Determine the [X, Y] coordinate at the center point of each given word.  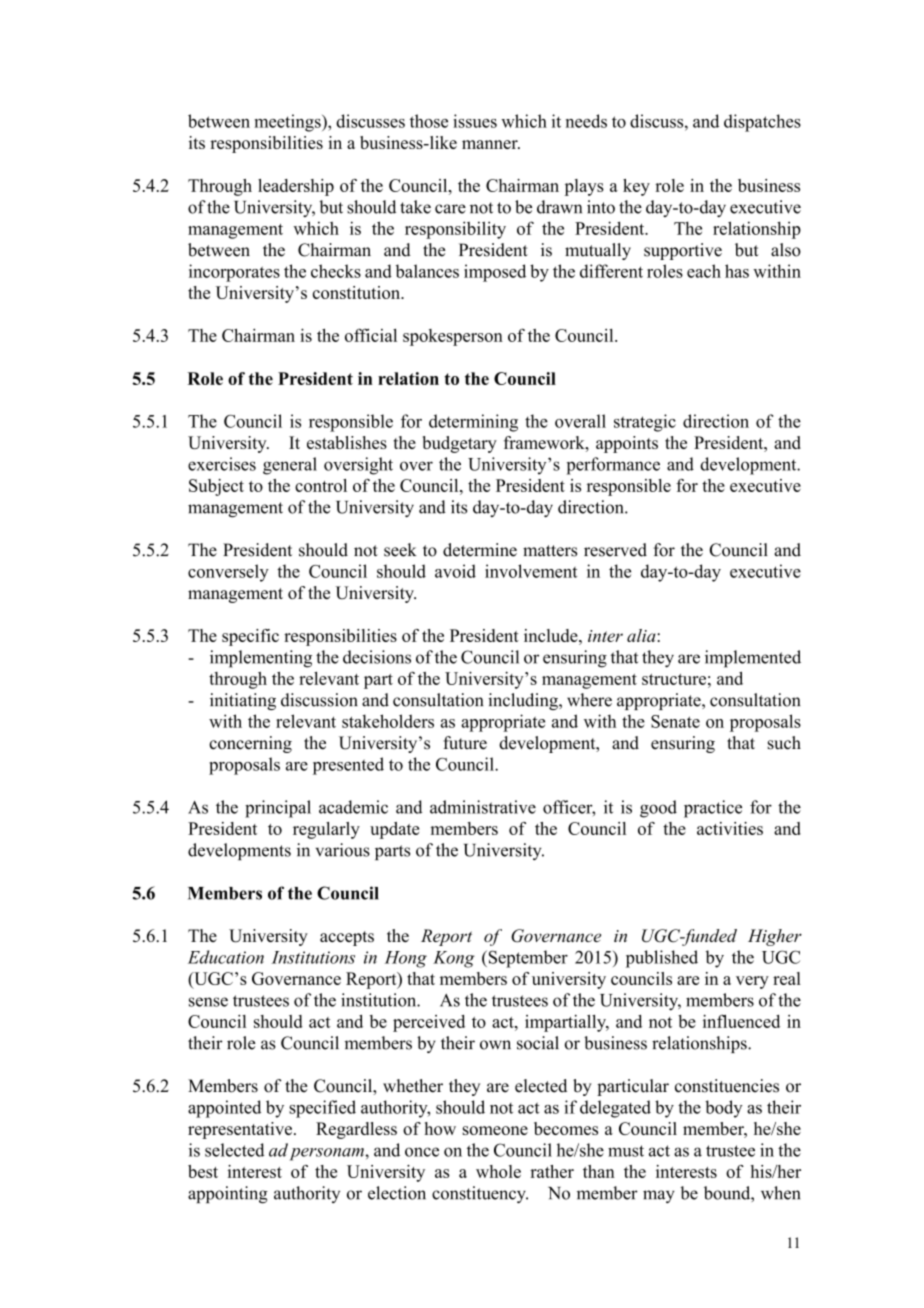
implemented [753, 659]
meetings [288, 123]
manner [491, 144]
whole [498, 1171]
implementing [261, 659]
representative [240, 1130]
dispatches [762, 123]
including [524, 701]
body [724, 1109]
